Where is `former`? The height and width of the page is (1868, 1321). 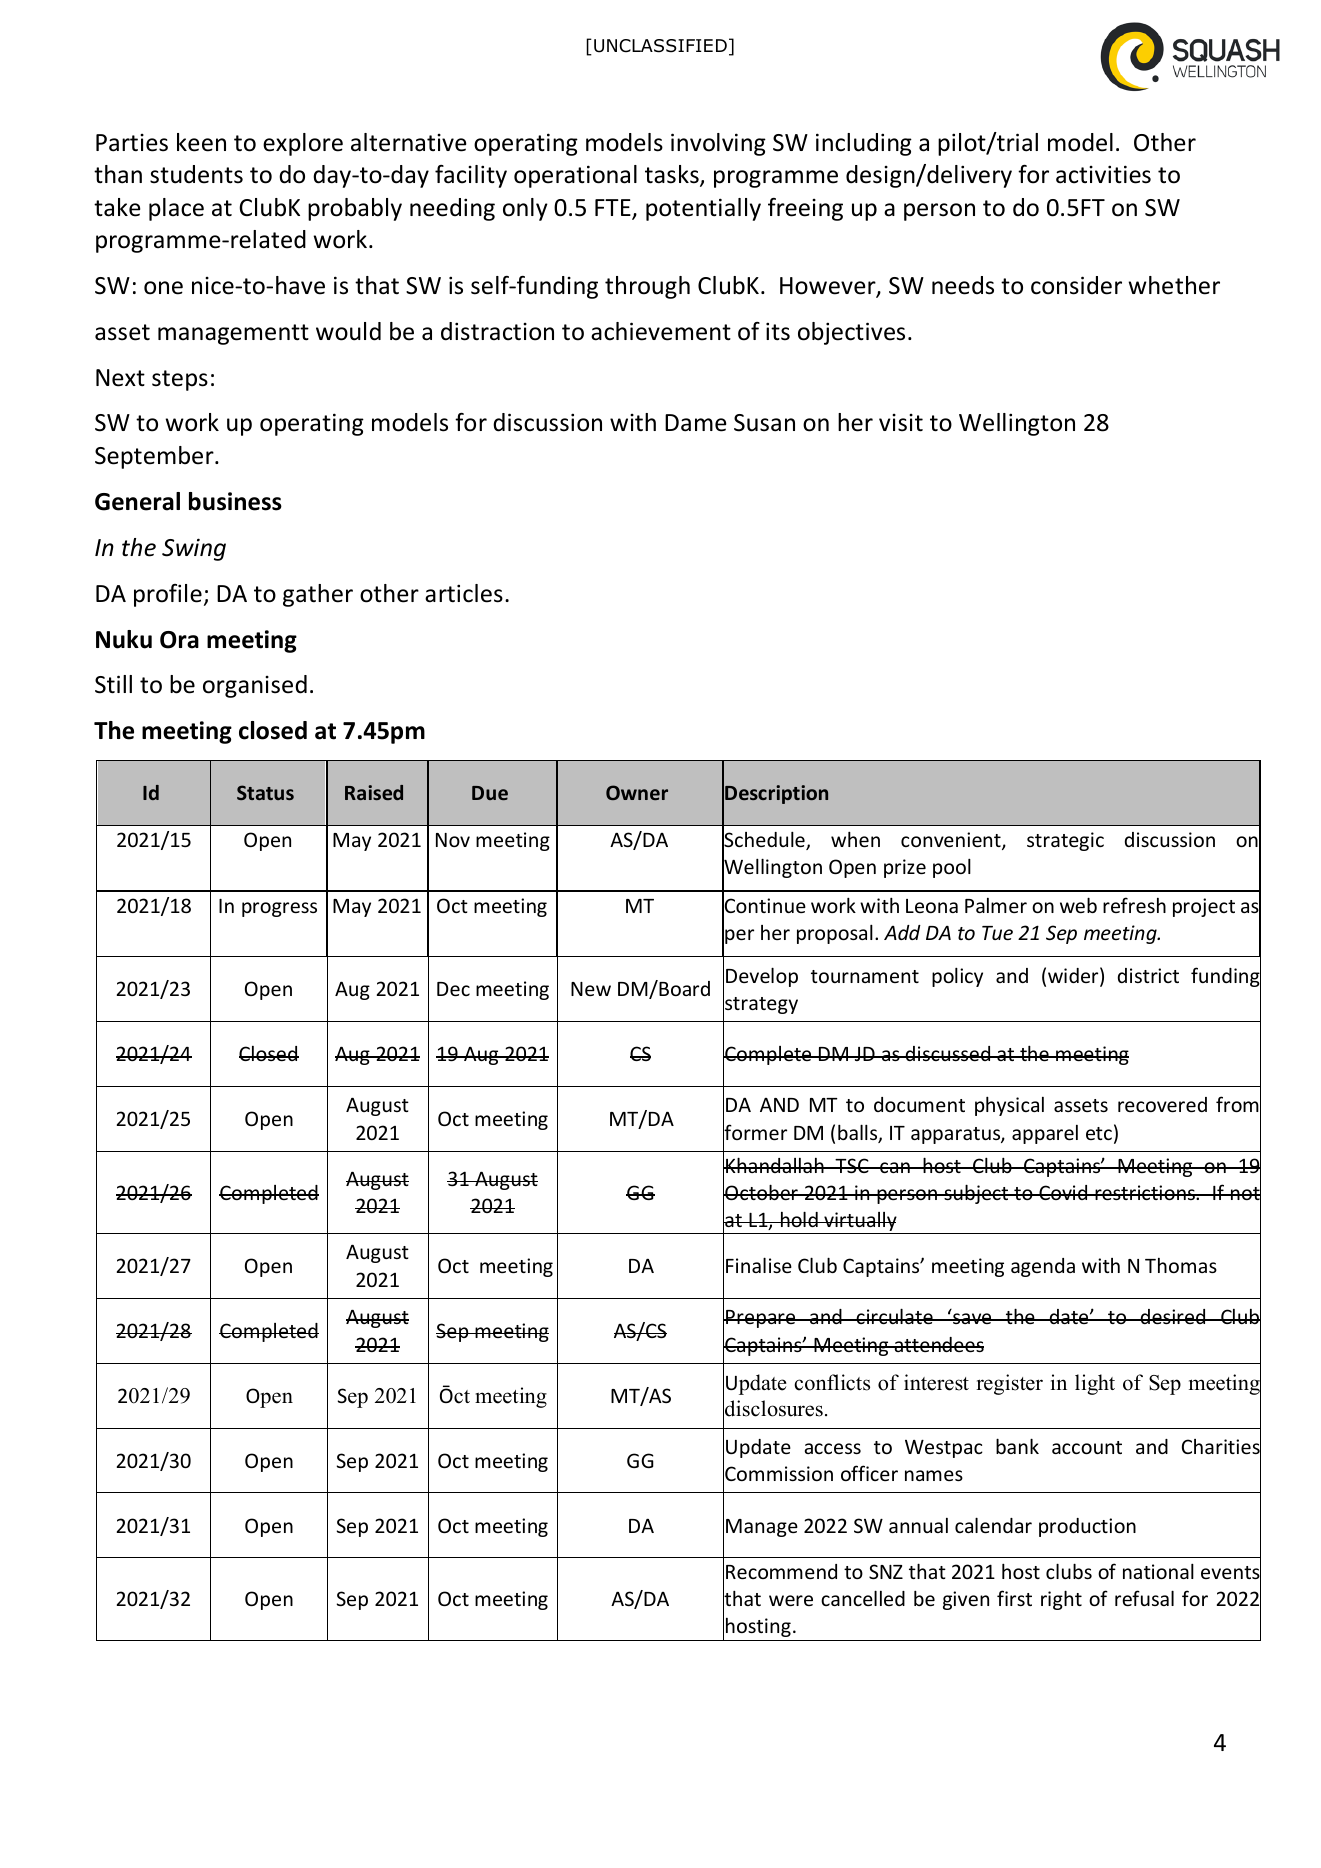 former is located at coordinates (755, 1132).
